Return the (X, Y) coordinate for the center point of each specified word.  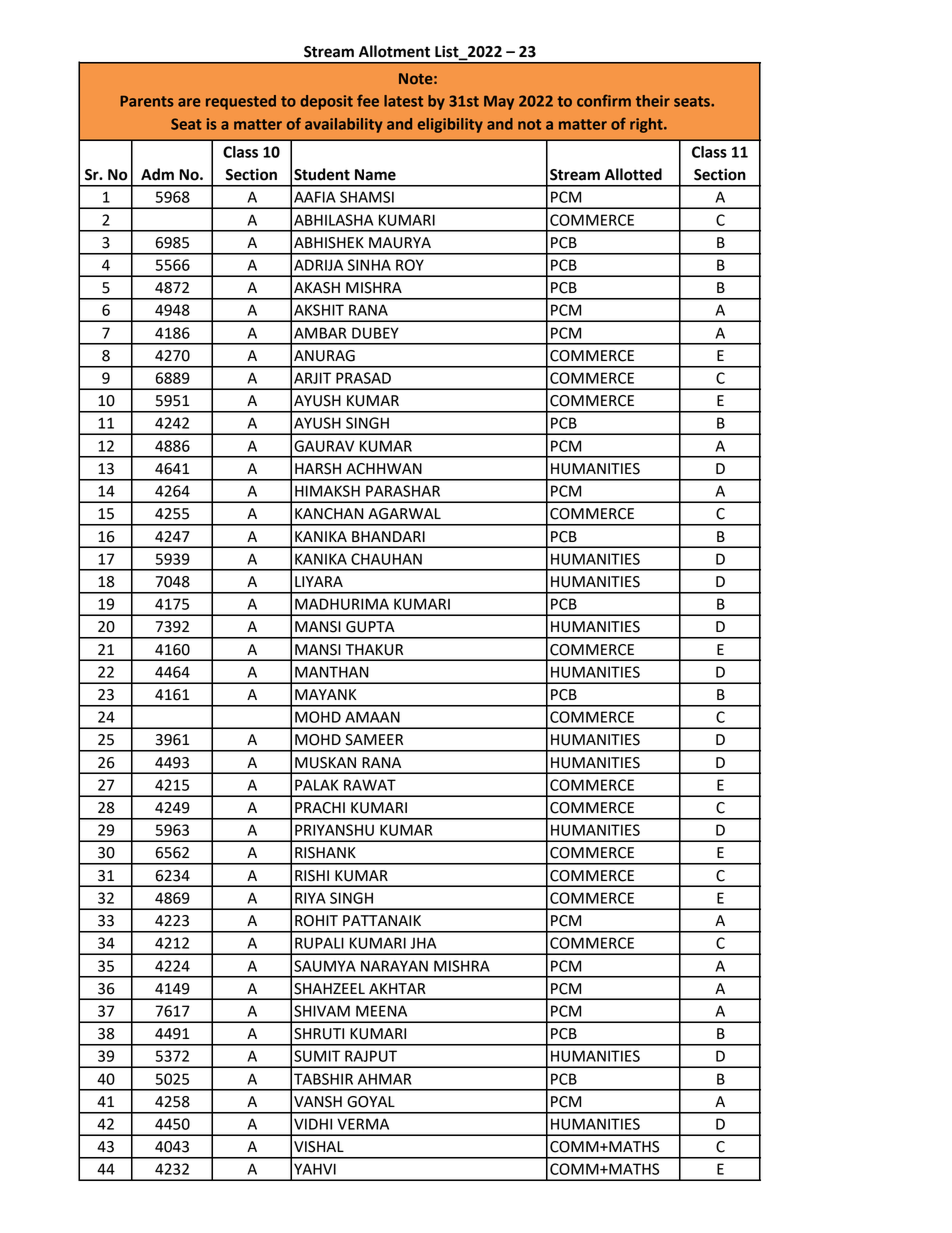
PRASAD (363, 378)
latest (403, 101)
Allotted (633, 174)
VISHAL (319, 1147)
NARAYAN (394, 966)
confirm (604, 101)
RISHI (312, 876)
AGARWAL (404, 514)
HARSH (318, 469)
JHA (423, 943)
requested (241, 102)
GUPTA (370, 627)
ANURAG (324, 356)
